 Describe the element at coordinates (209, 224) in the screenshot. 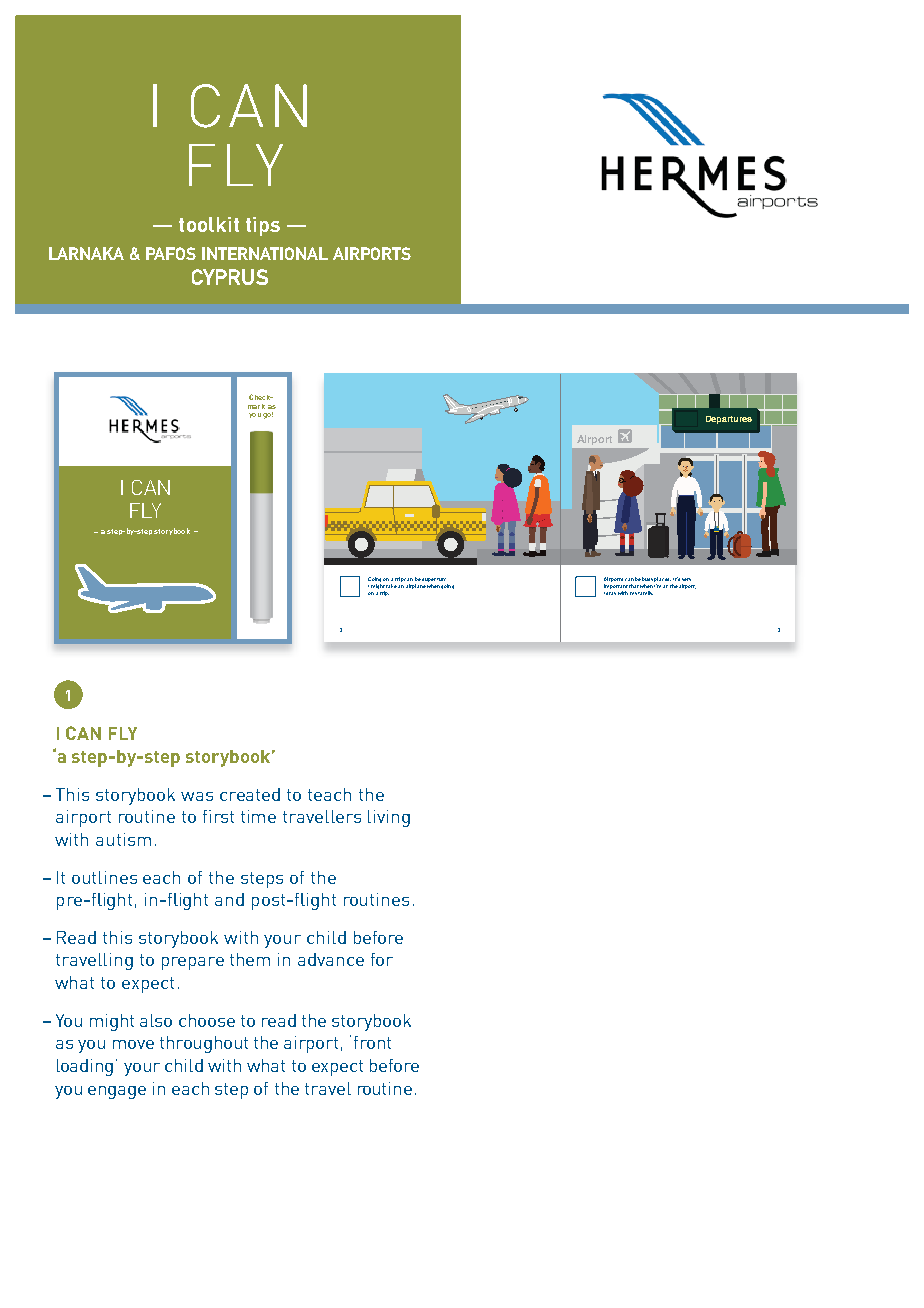

I see `toolkit` at that location.
